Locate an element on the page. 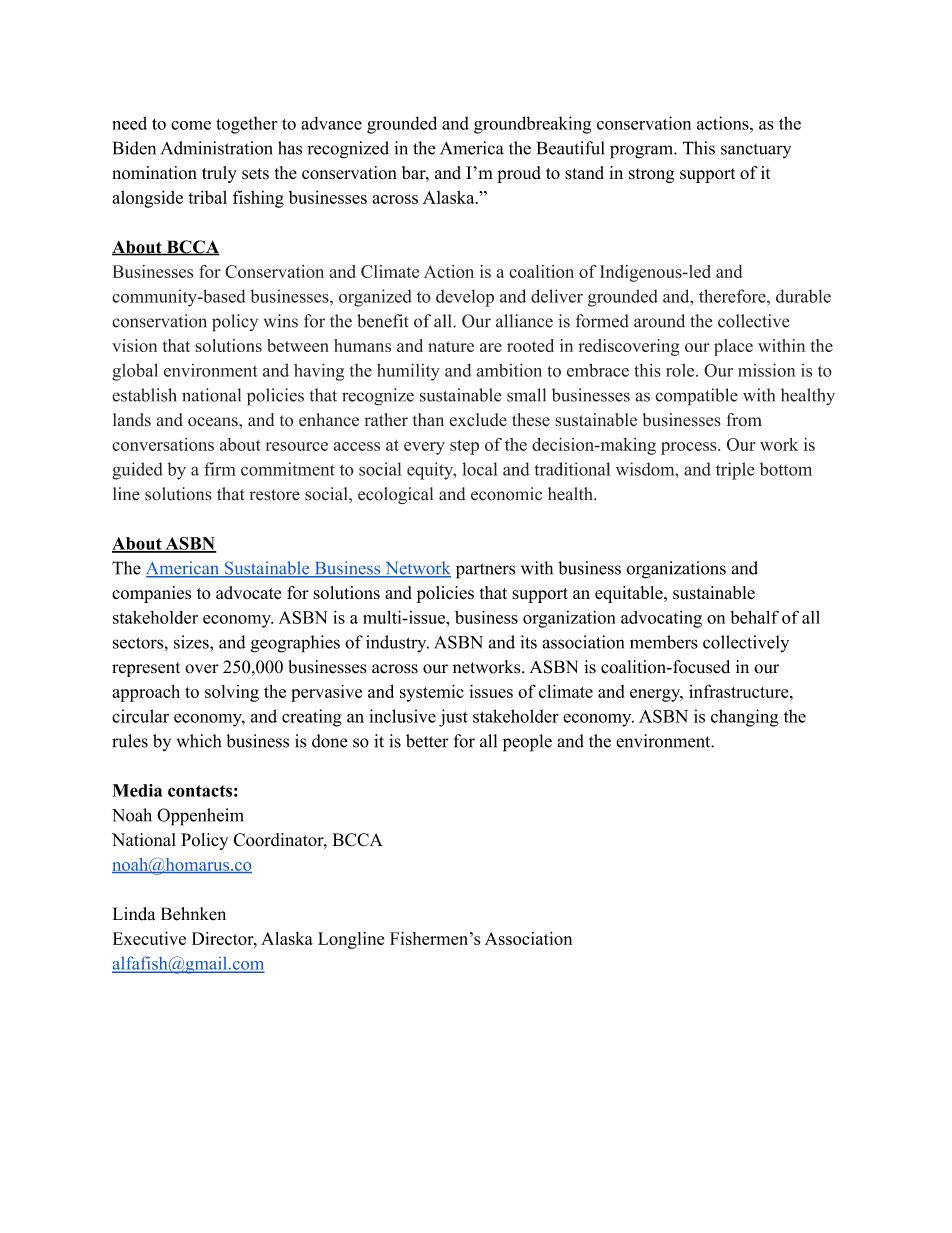 This document has width=952, height=1233. sanctuary is located at coordinates (756, 151).
